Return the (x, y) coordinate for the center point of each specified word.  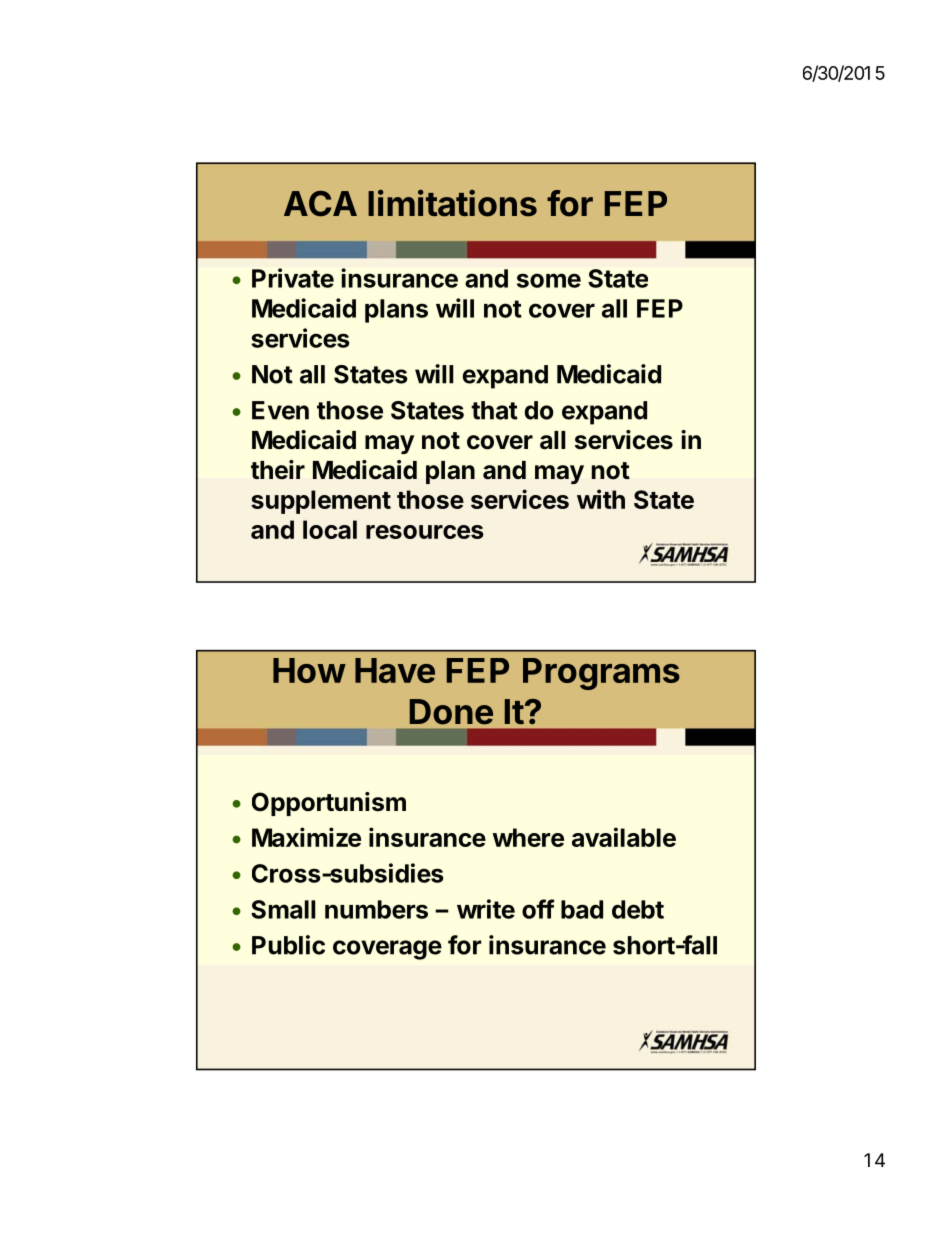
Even (280, 410)
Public (288, 945)
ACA (320, 204)
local (330, 529)
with (601, 499)
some (549, 280)
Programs (601, 674)
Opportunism (329, 804)
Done (451, 712)
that (494, 410)
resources (425, 532)
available (624, 837)
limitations (452, 203)
